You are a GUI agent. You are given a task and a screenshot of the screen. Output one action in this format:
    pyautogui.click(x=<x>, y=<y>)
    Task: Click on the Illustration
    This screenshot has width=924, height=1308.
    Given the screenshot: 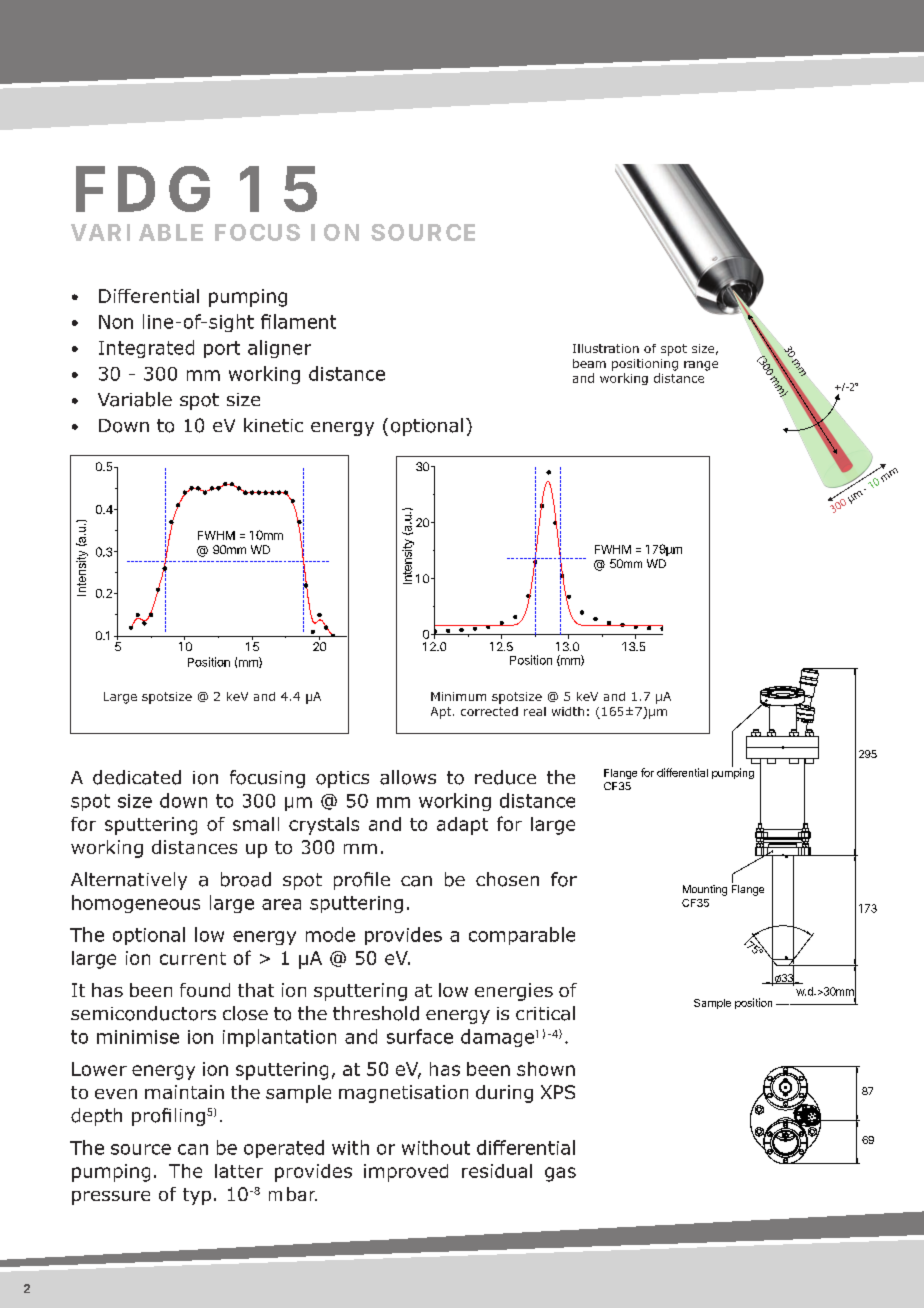 What is the action you would take?
    pyautogui.click(x=606, y=348)
